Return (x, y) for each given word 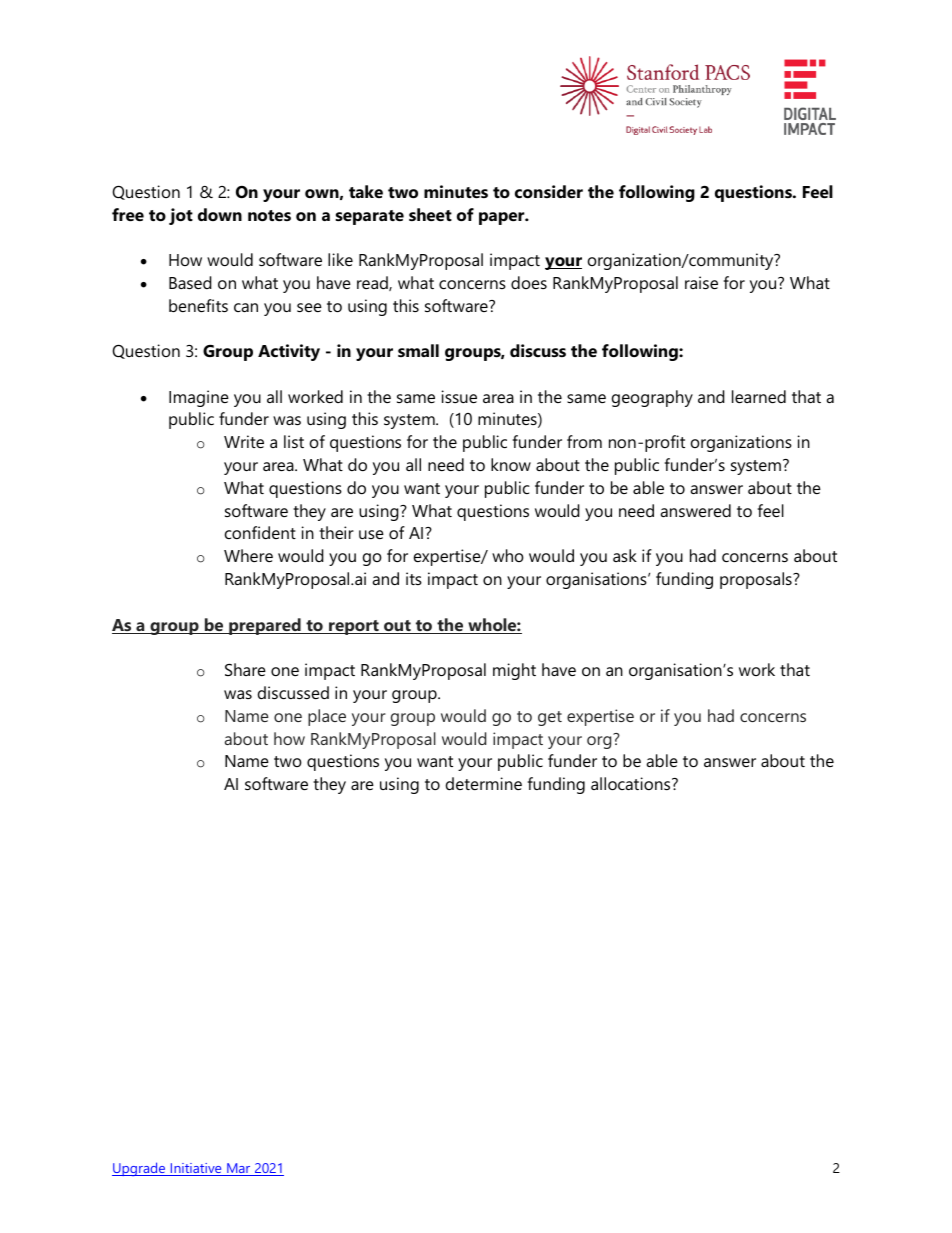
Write (244, 441)
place (327, 717)
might (514, 671)
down (220, 214)
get (550, 718)
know (511, 464)
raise (701, 282)
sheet (430, 214)
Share (245, 669)
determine (484, 783)
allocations (632, 783)
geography (652, 398)
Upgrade (139, 1169)
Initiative (196, 1169)
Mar (239, 1169)
